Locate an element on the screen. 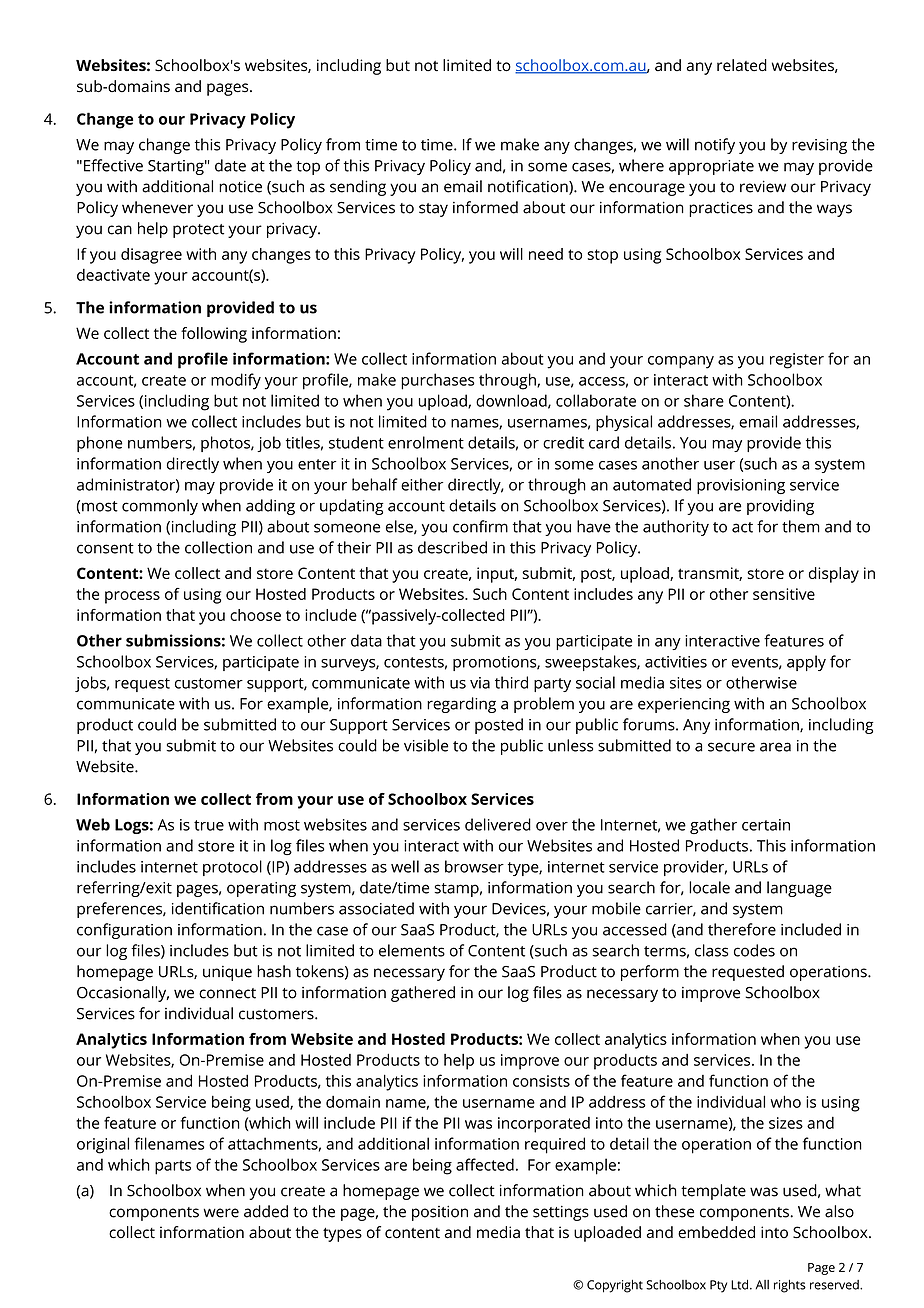 The width and height of the screenshot is (924, 1308). protocol is located at coordinates (232, 868).
